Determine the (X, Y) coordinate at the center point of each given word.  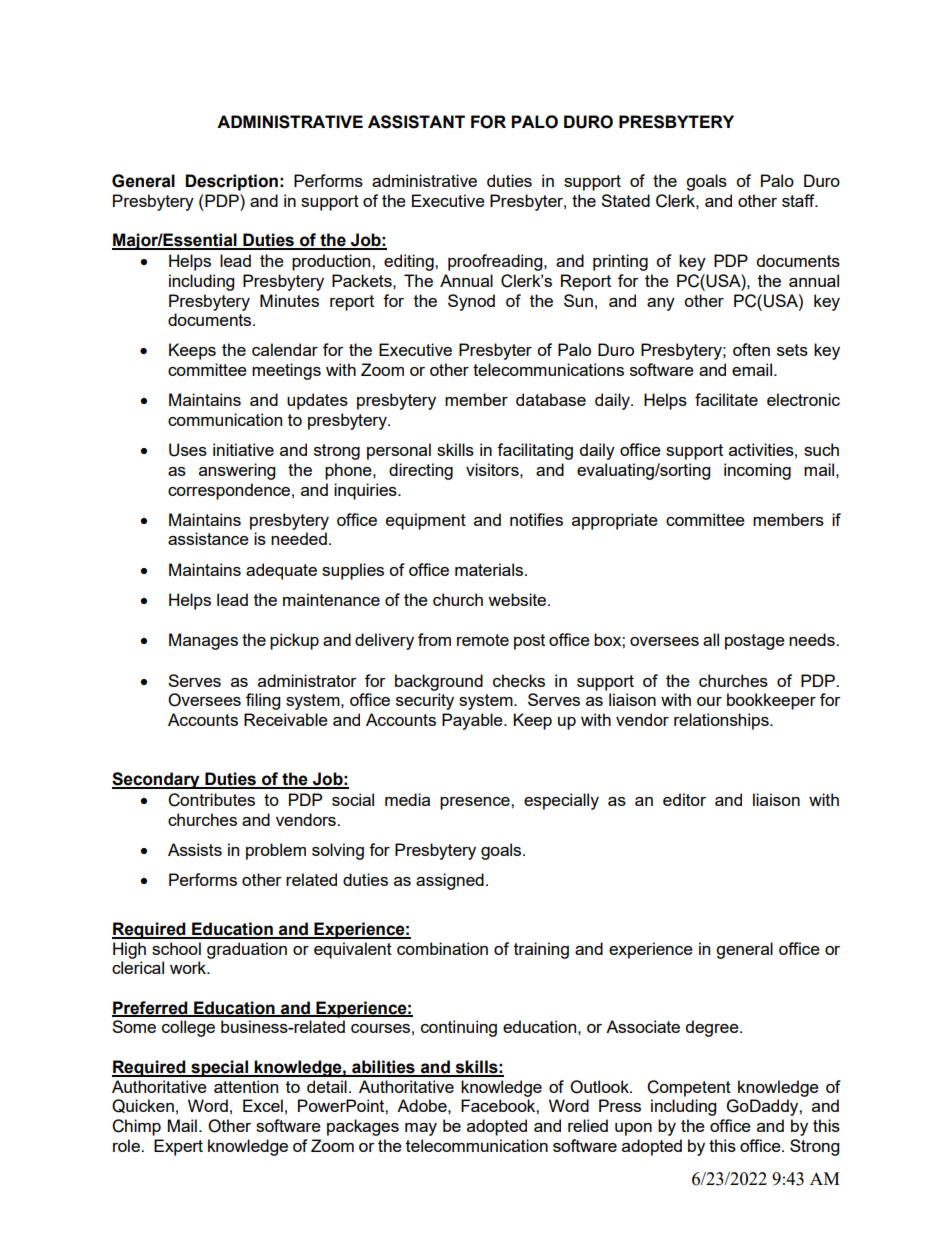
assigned (450, 881)
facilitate (726, 399)
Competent (689, 1088)
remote (483, 640)
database (551, 399)
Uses (188, 450)
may (421, 1129)
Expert (178, 1147)
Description (231, 182)
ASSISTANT (416, 122)
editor (684, 799)
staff (799, 200)
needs (813, 639)
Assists (195, 849)
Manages (203, 641)
